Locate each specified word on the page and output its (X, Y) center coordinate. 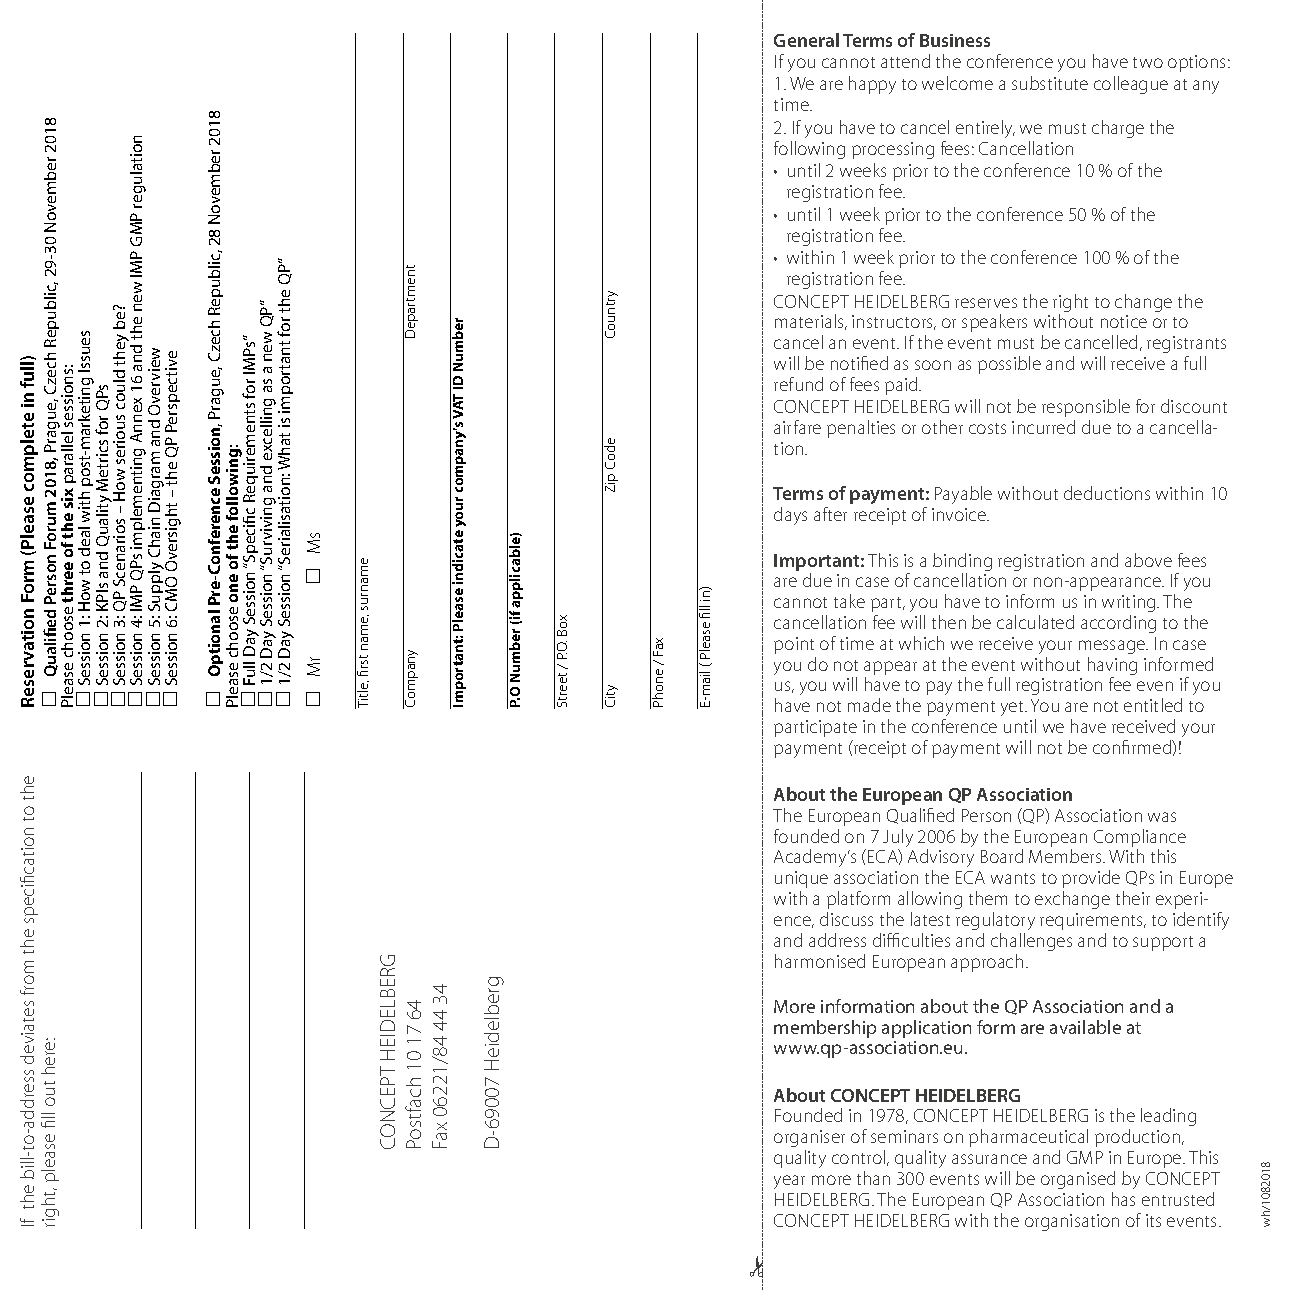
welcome (957, 83)
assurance (989, 1159)
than (873, 1178)
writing (1130, 603)
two (1148, 62)
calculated (1035, 622)
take (849, 601)
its (1153, 1220)
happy (872, 85)
